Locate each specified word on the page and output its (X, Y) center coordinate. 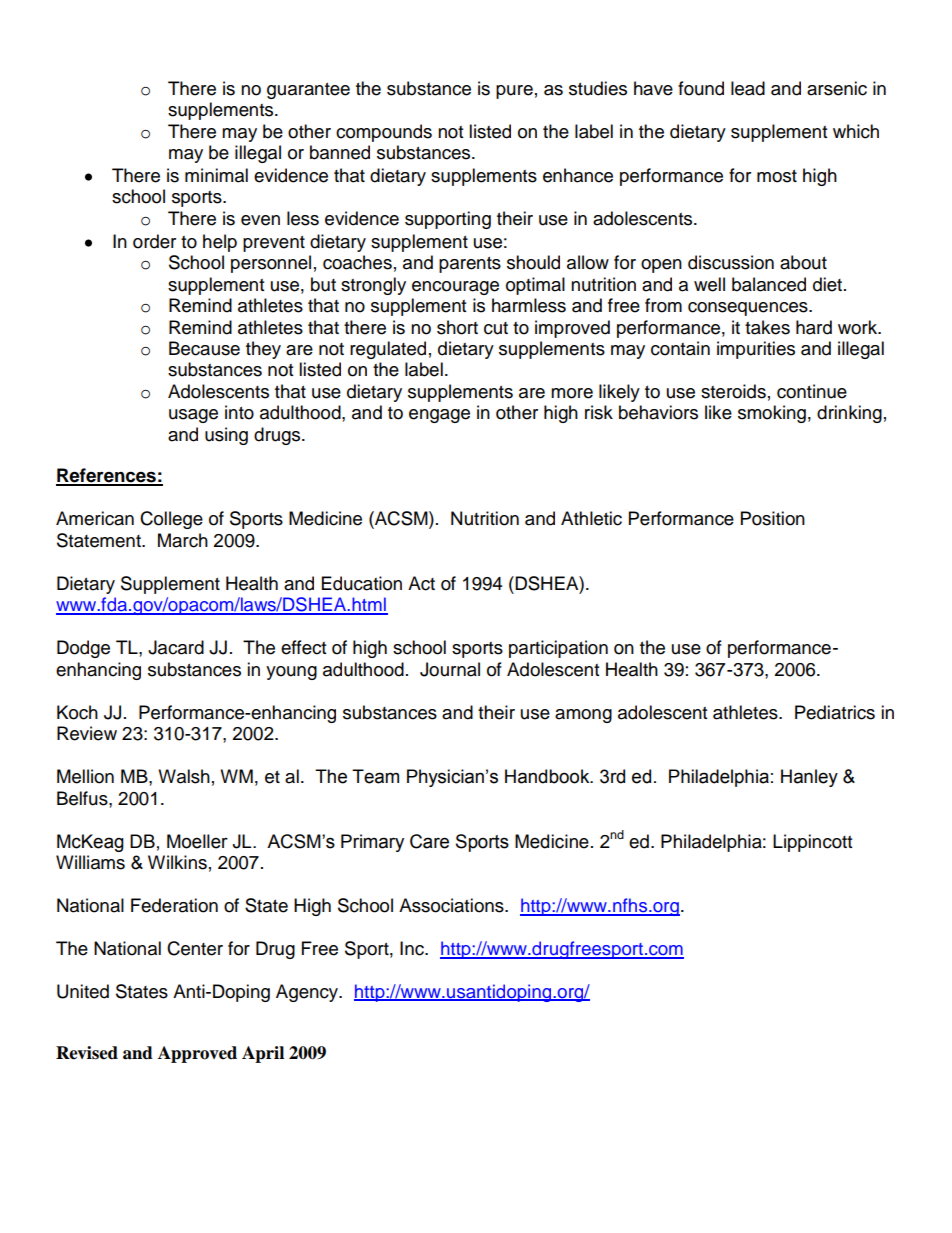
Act (421, 583)
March (183, 540)
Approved (197, 1054)
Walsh (184, 776)
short (457, 327)
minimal (216, 175)
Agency (308, 993)
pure (514, 92)
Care (429, 841)
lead (748, 88)
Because (204, 348)
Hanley (809, 778)
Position (773, 518)
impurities (756, 350)
